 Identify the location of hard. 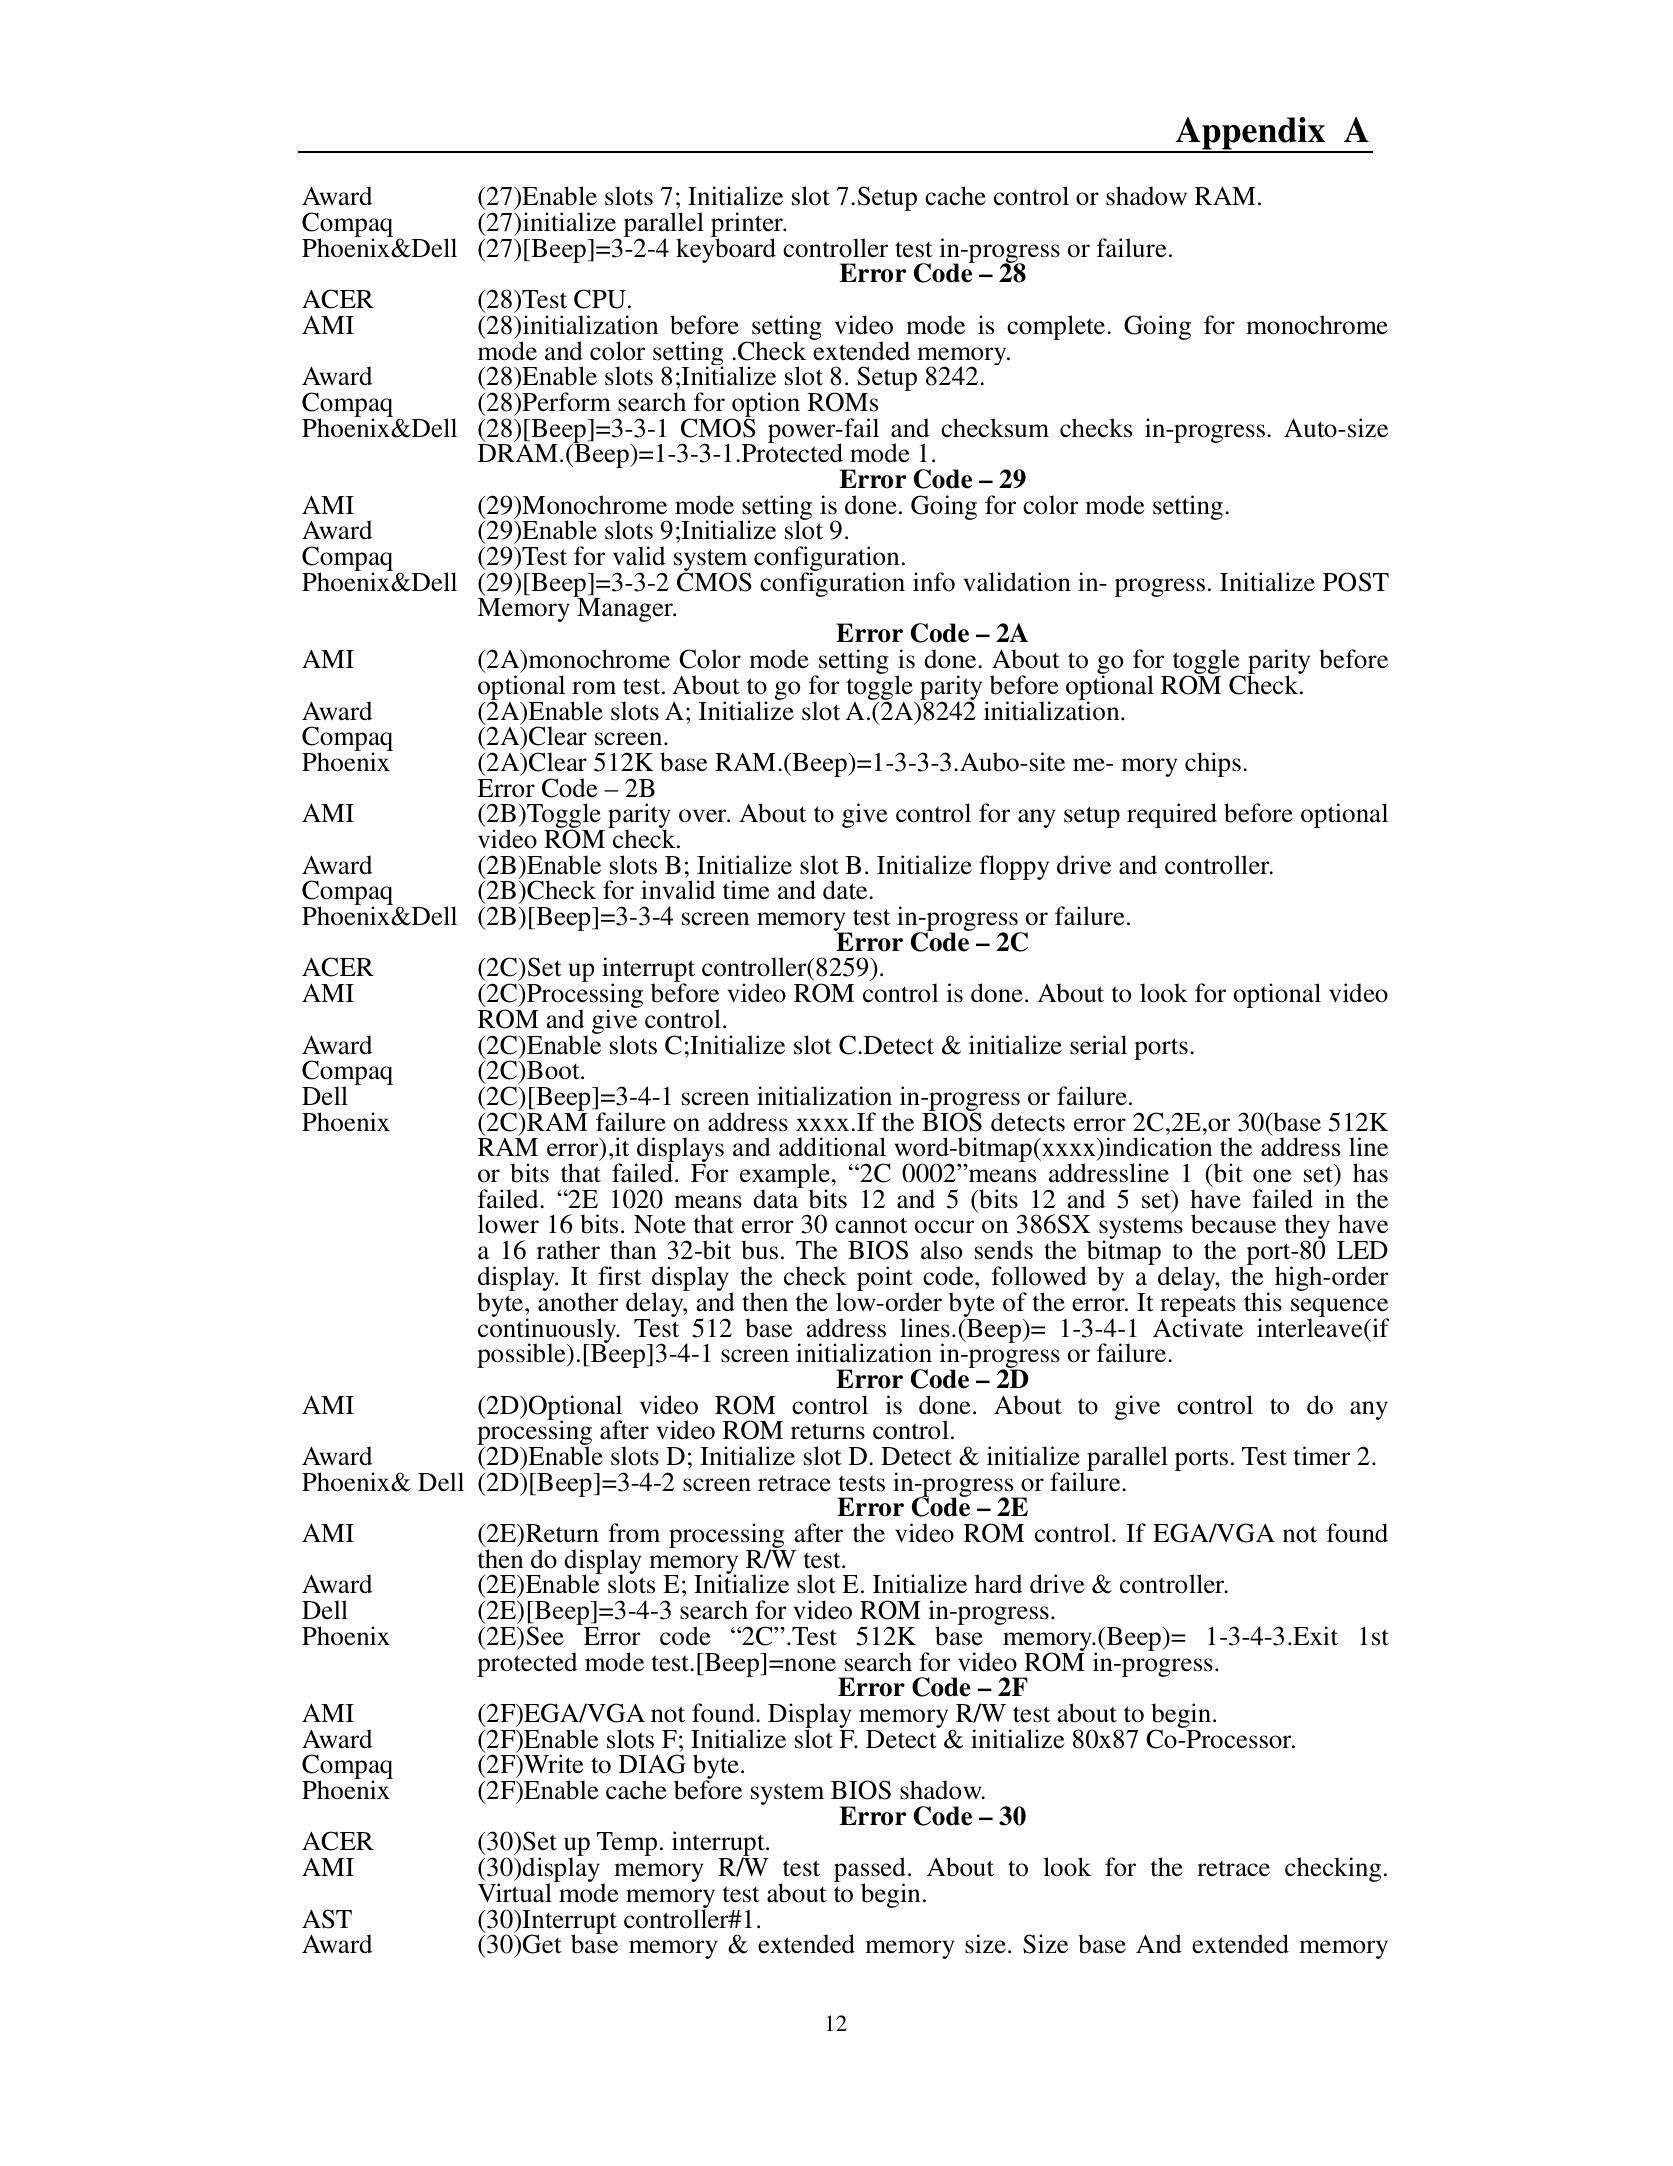
(998, 1584).
